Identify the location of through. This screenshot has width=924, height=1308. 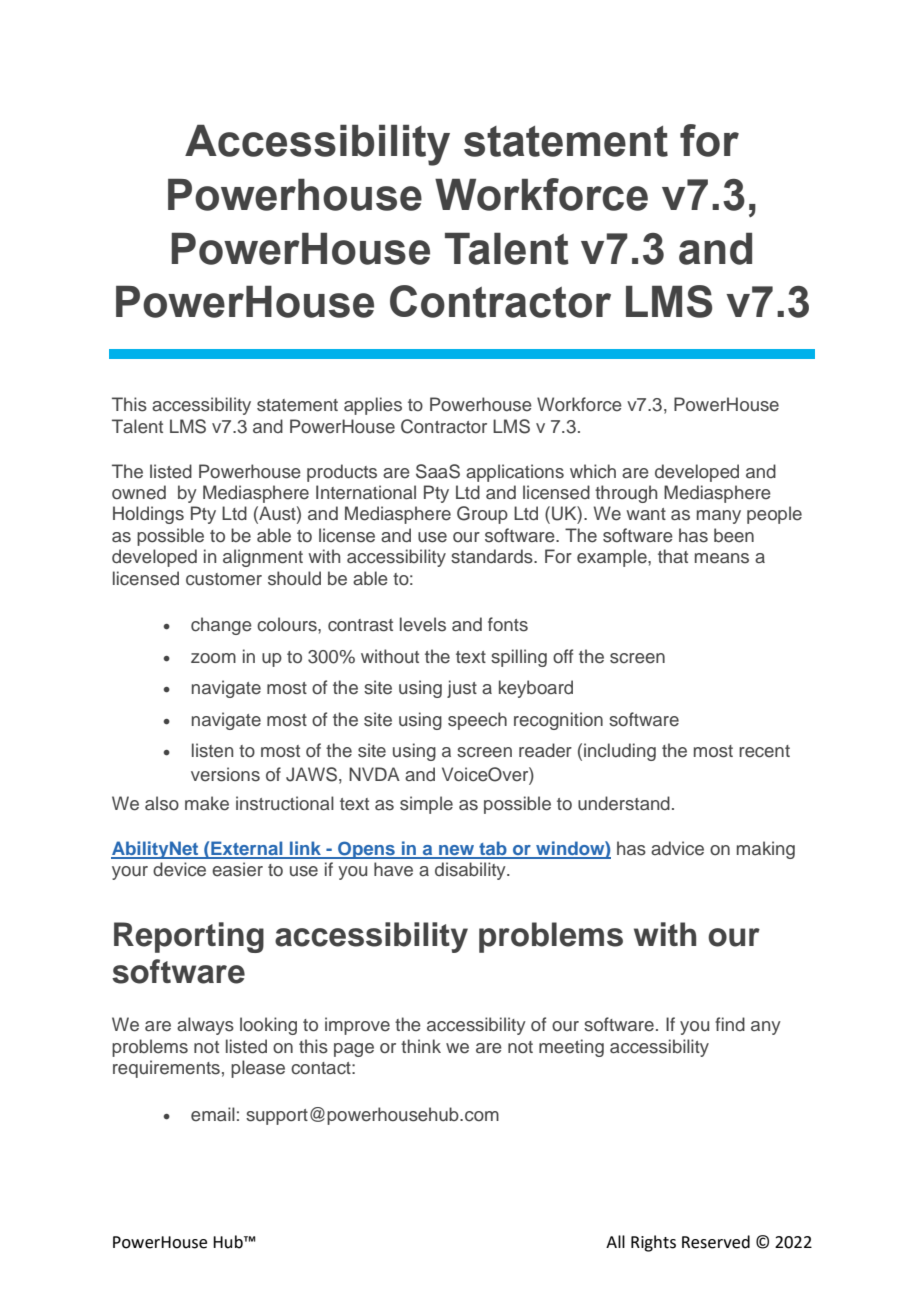
(626, 494).
